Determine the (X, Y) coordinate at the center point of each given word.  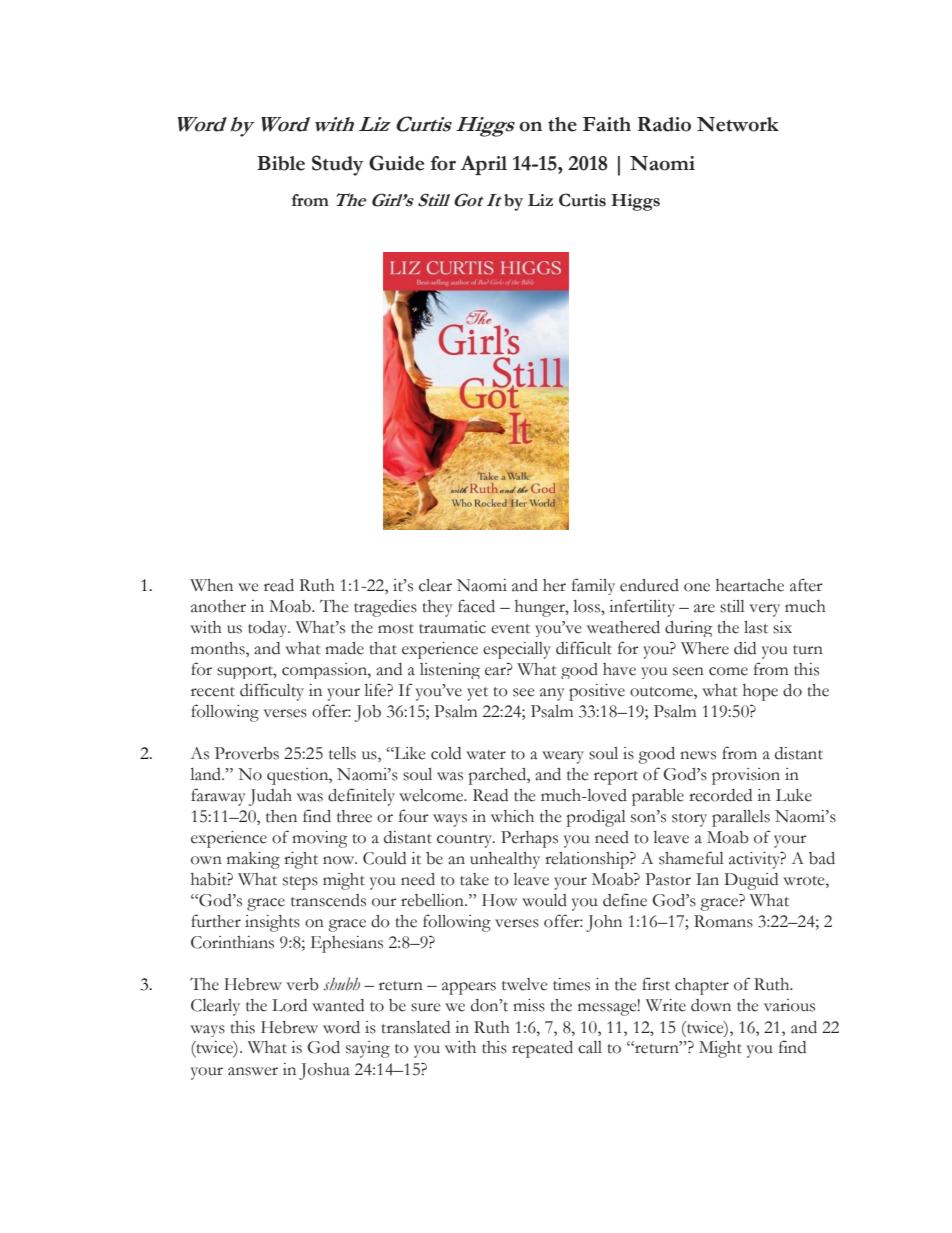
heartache (750, 585)
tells (342, 753)
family (593, 586)
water (486, 755)
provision (746, 776)
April (484, 165)
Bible (281, 163)
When (211, 585)
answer (253, 1071)
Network (738, 124)
